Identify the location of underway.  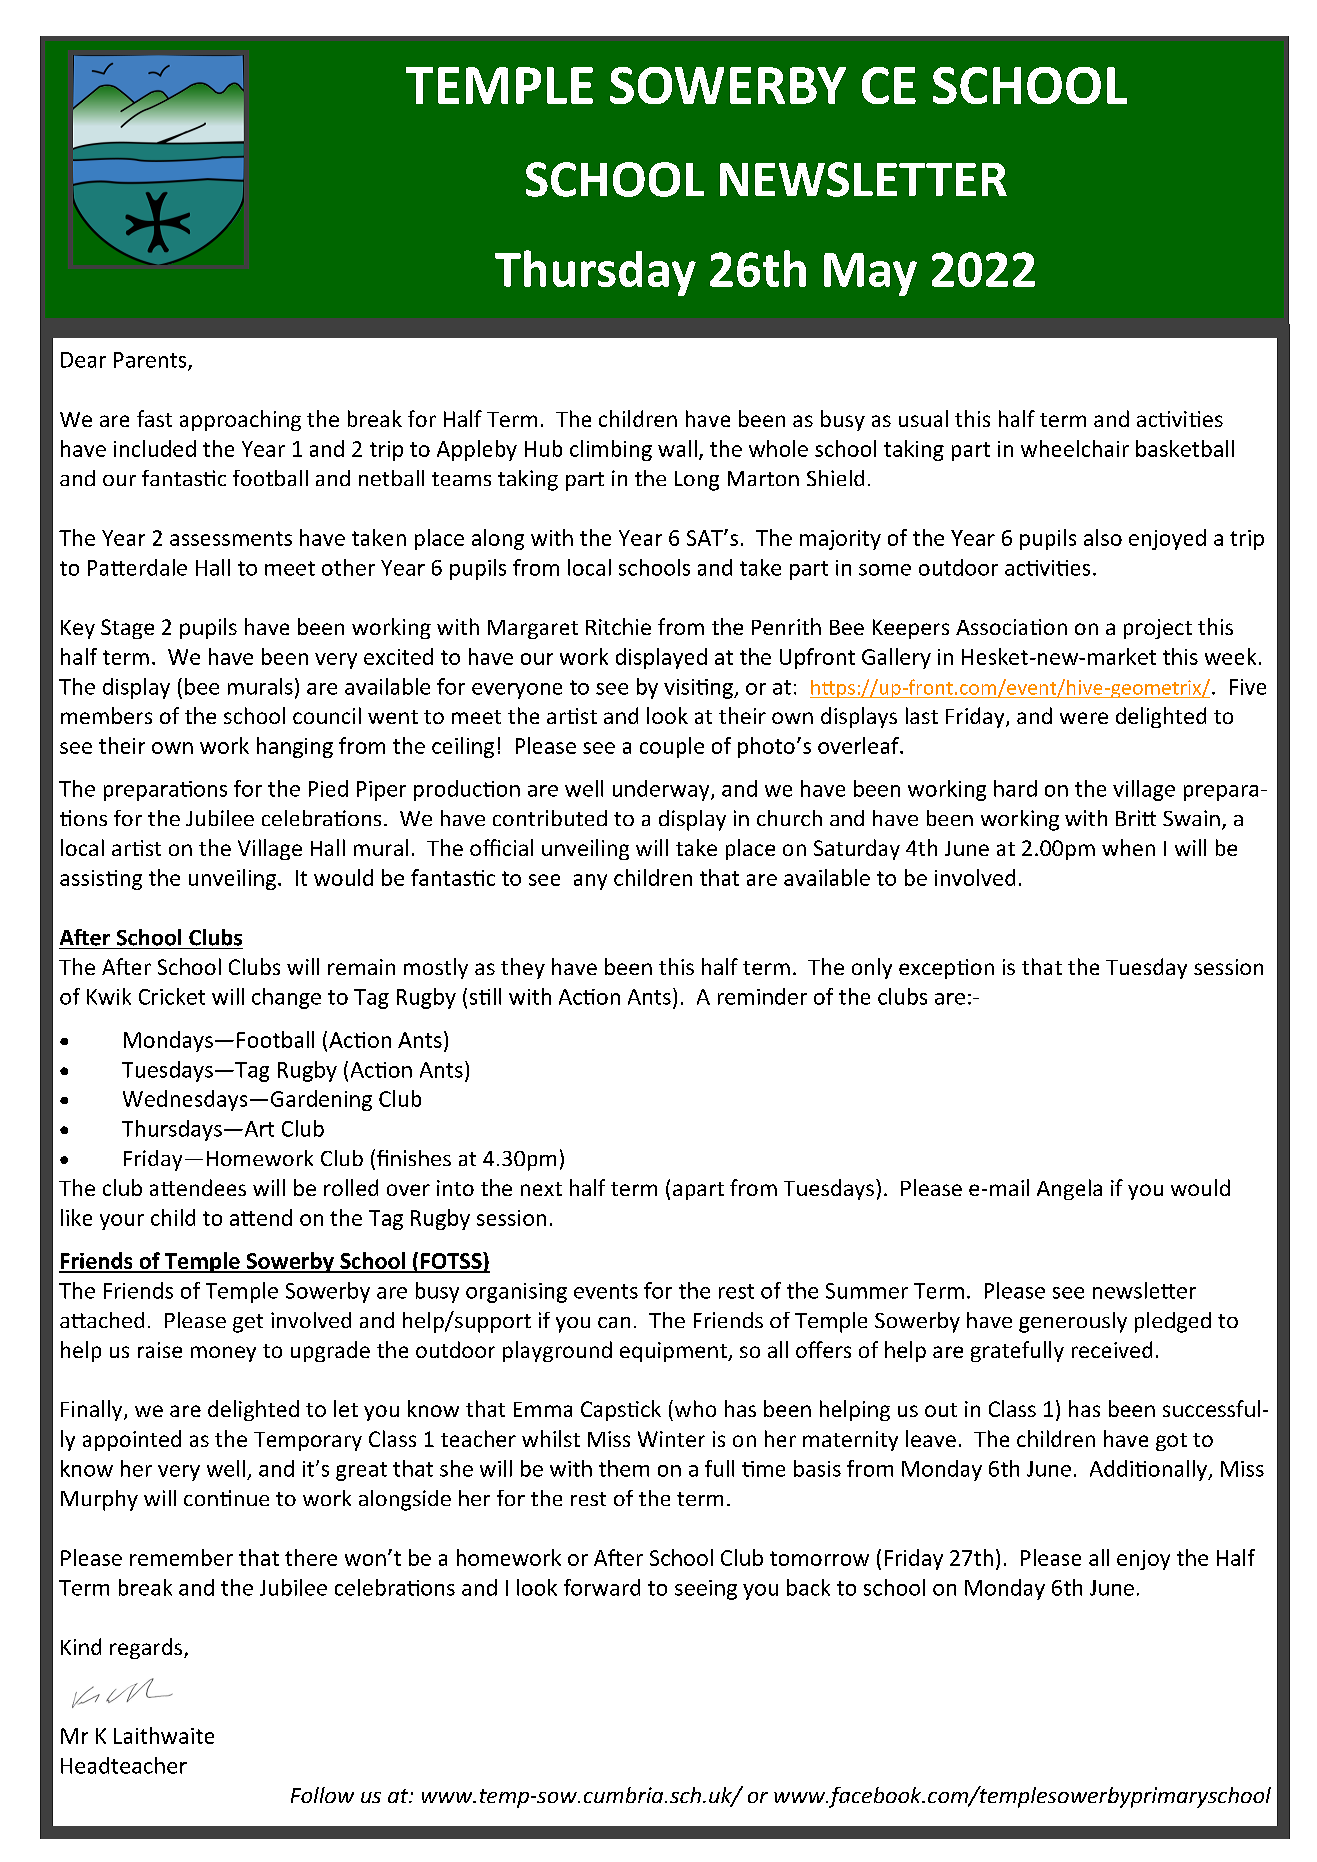
(662, 790).
